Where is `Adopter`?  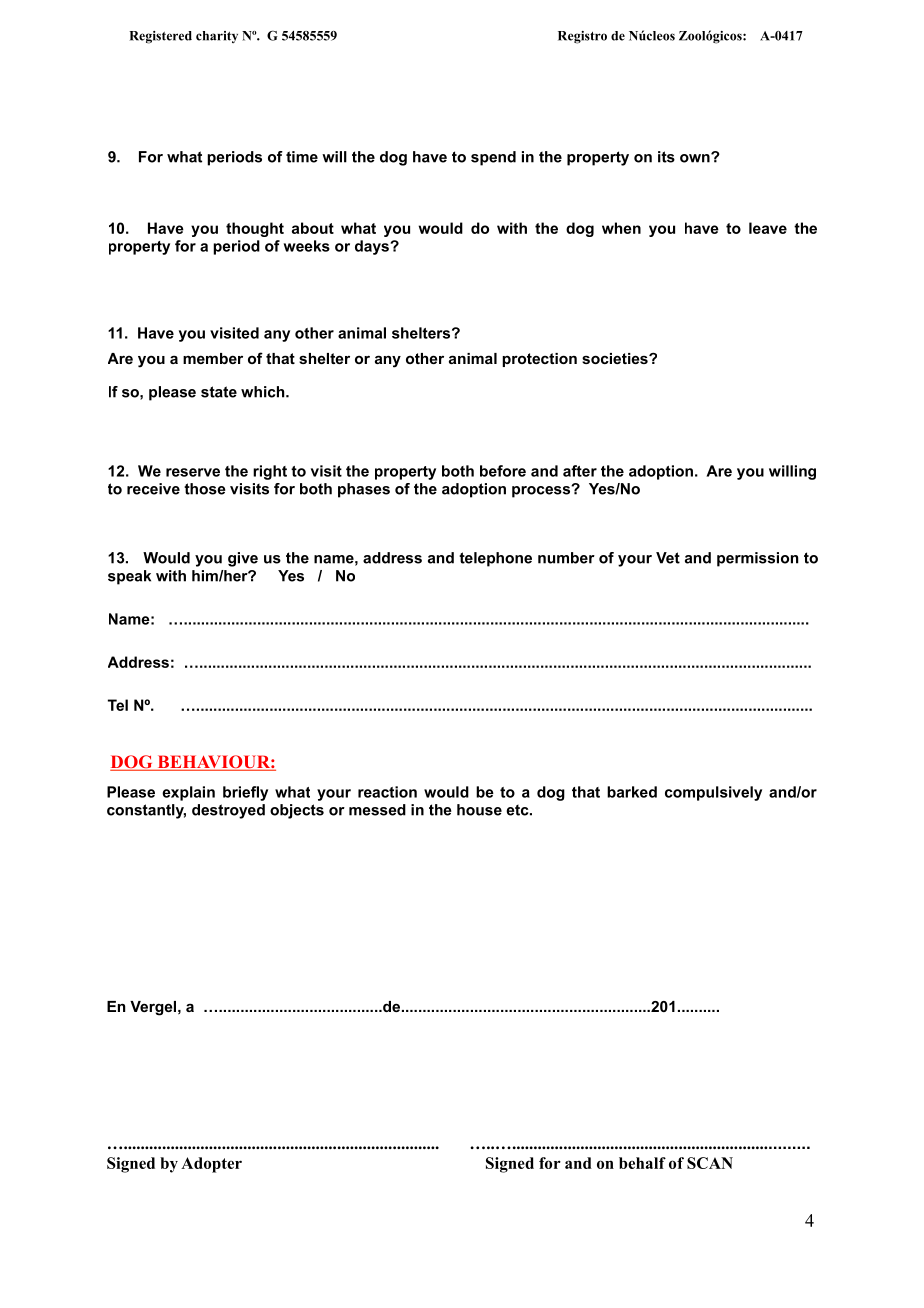
Adopter is located at coordinates (211, 1165).
